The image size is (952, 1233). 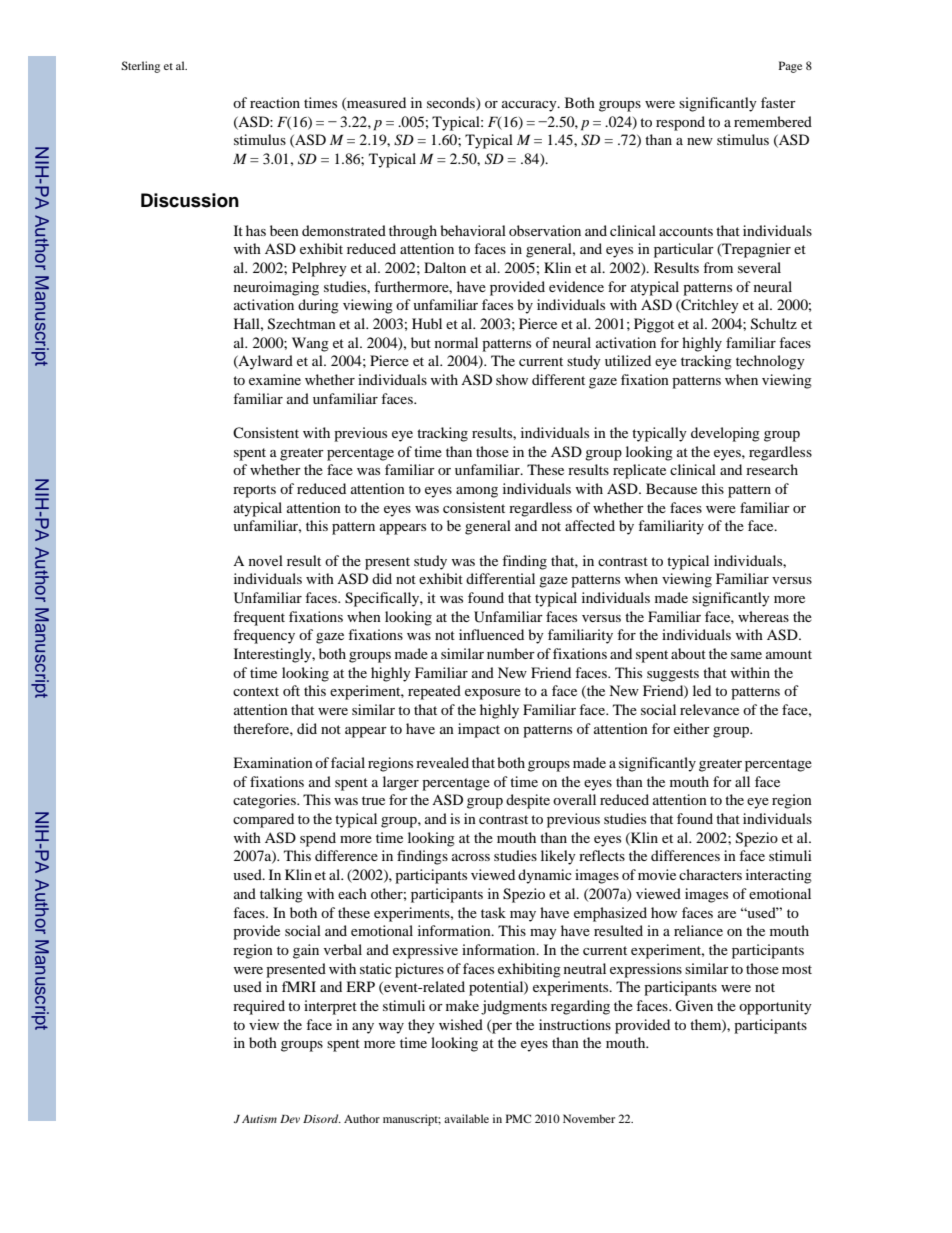 What do you see at coordinates (471, 857) in the image?
I see `across` at bounding box center [471, 857].
